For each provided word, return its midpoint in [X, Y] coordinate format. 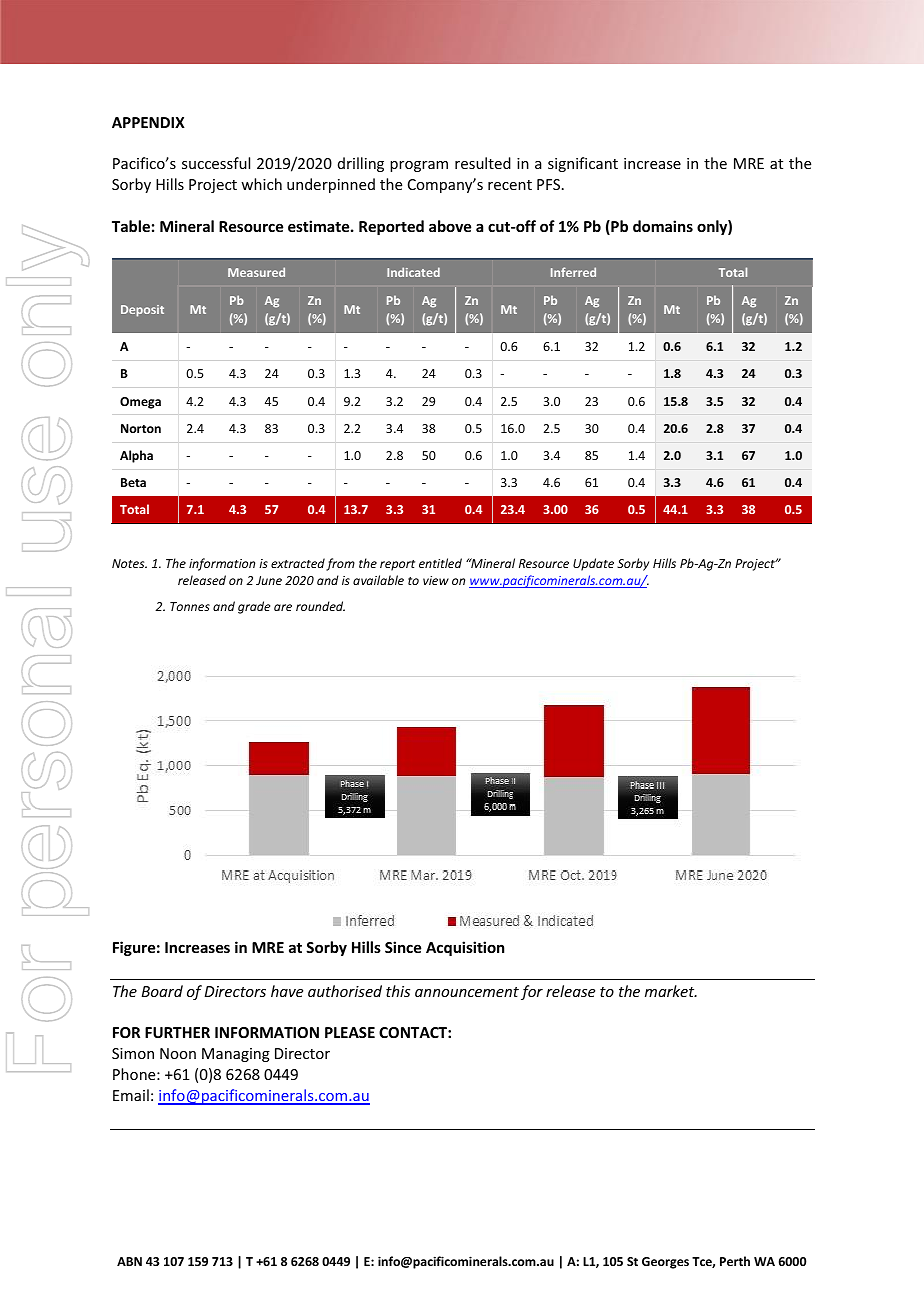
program [419, 166]
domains [663, 226]
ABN [129, 1261]
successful [216, 163]
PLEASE [350, 1032]
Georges [665, 1263]
